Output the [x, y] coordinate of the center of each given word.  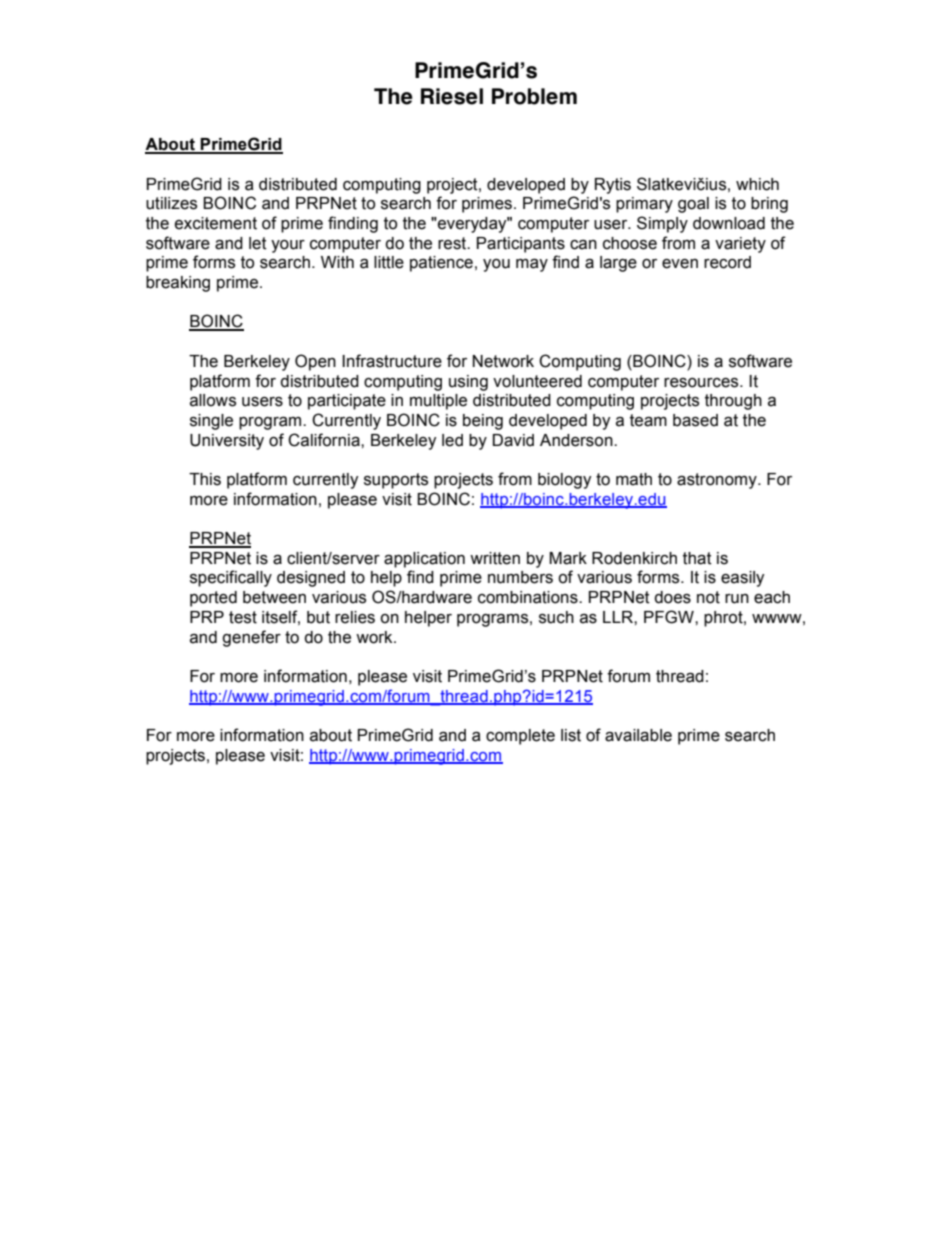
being [483, 422]
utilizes [171, 203]
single [211, 422]
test [243, 617]
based [695, 420]
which [757, 184]
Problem [534, 96]
